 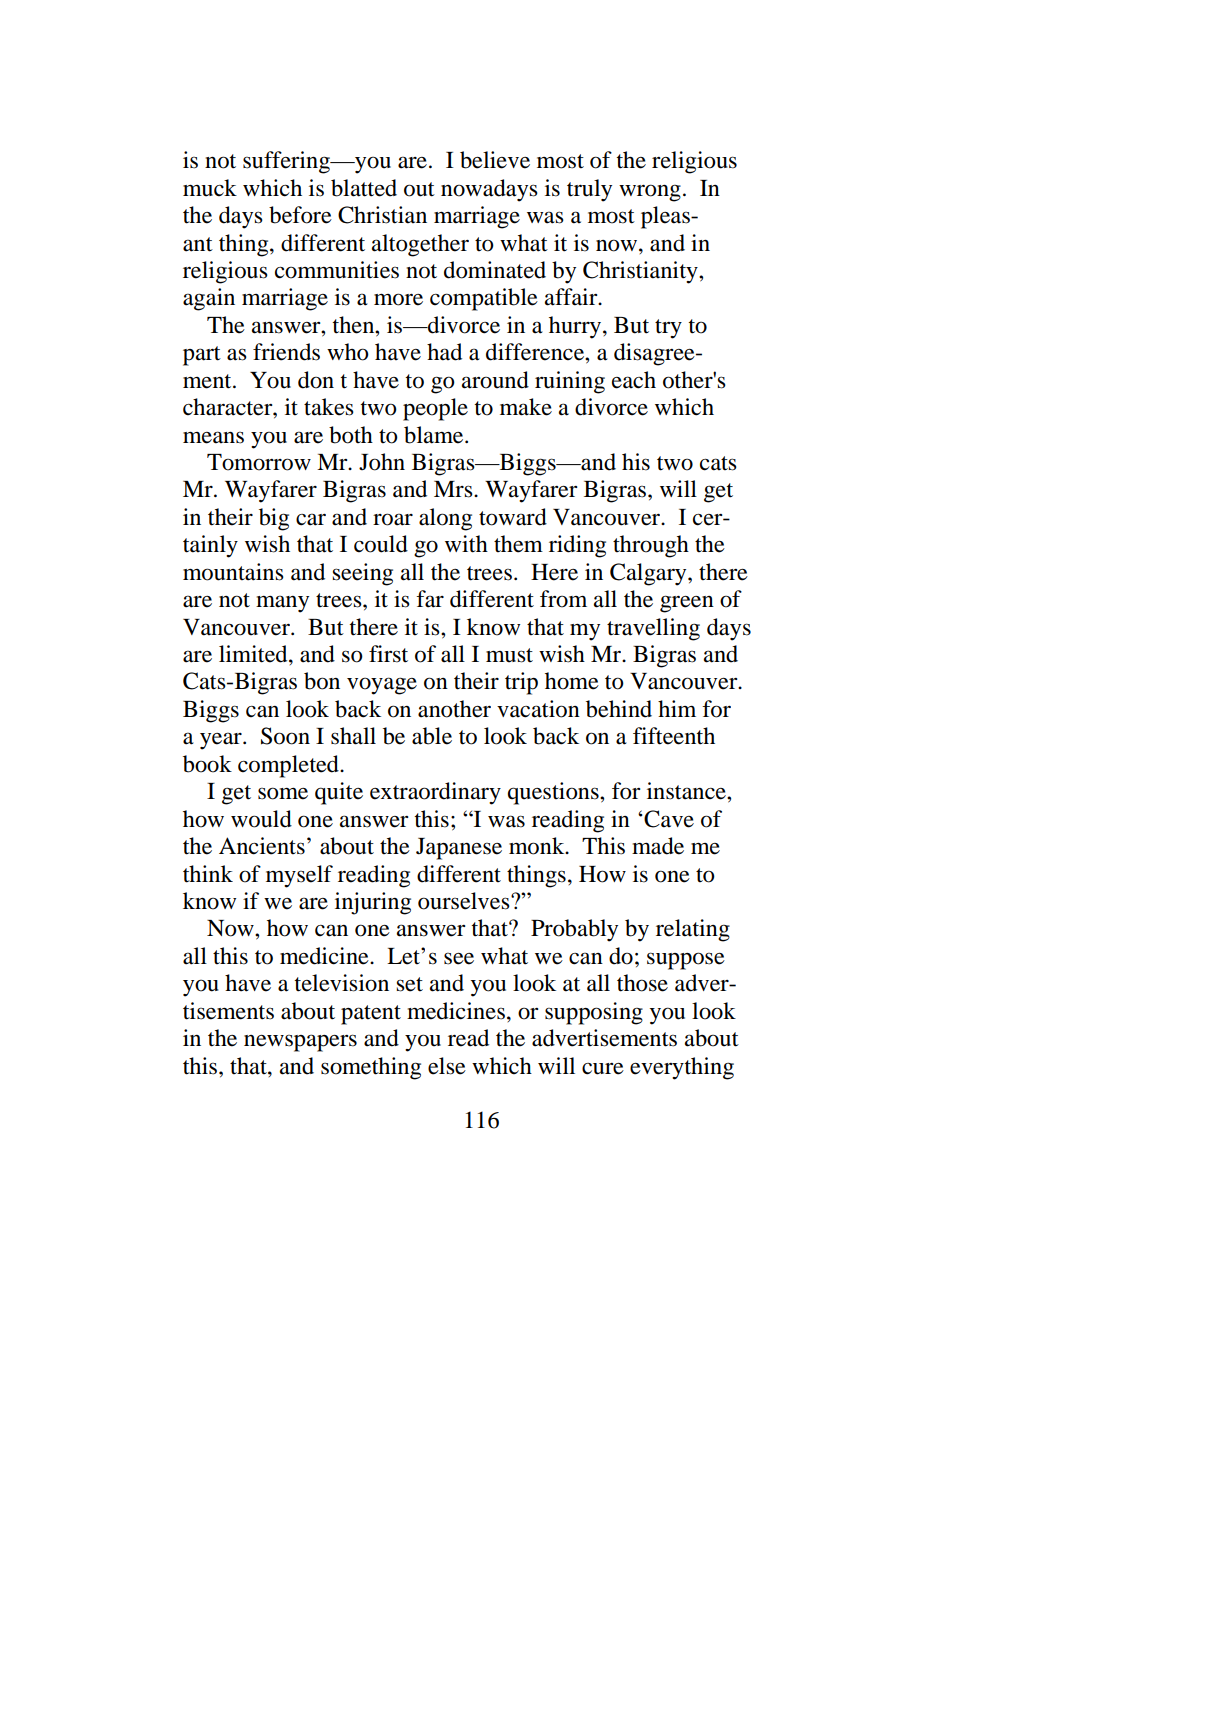 What do you see at coordinates (650, 193) in the document?
I see `wrong` at bounding box center [650, 193].
